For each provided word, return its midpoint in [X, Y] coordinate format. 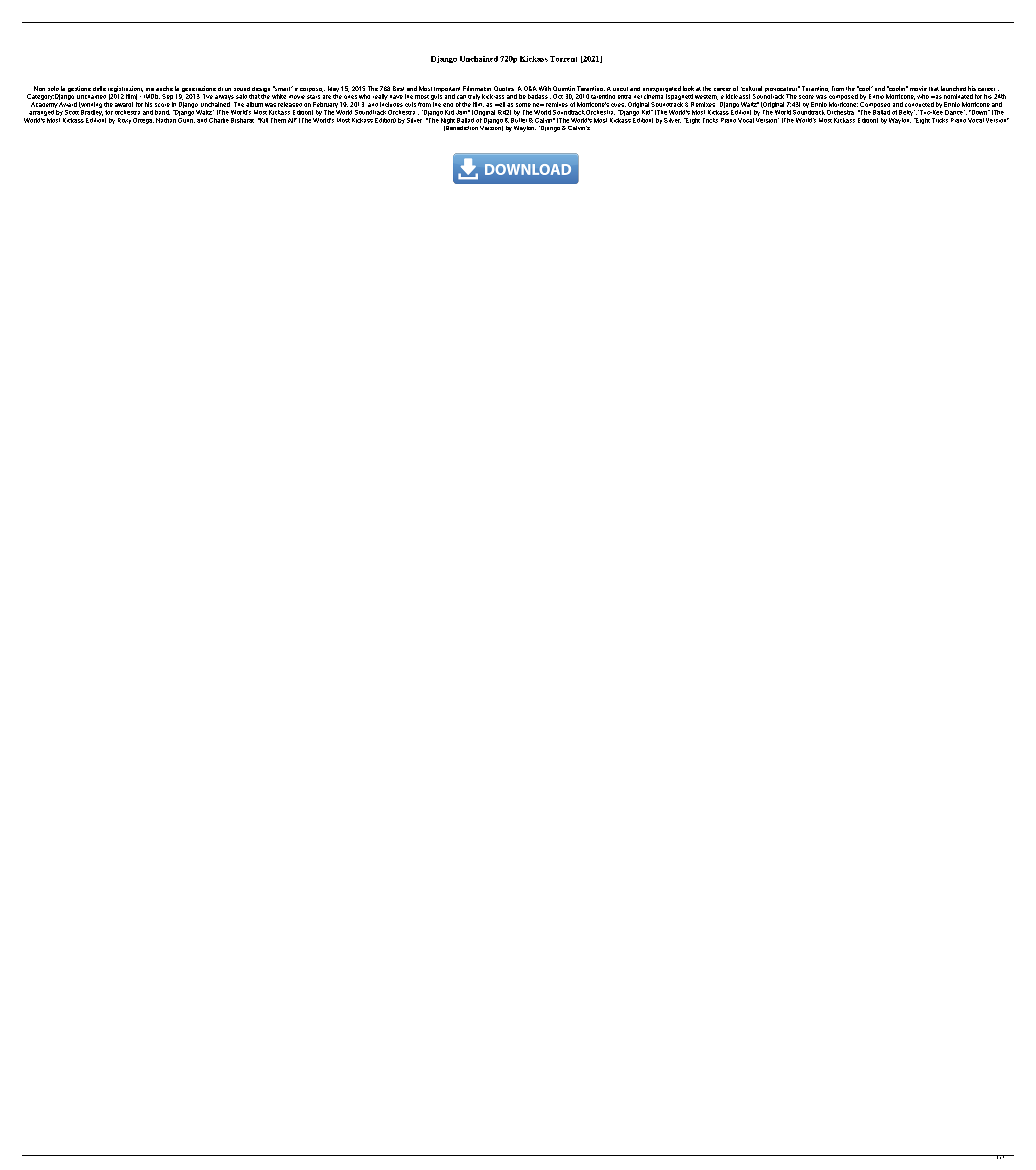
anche [164, 88]
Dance [955, 112]
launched [953, 88]
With [545, 88]
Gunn [186, 119]
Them [278, 120]
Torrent [563, 59]
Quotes [504, 88]
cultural [751, 88]
